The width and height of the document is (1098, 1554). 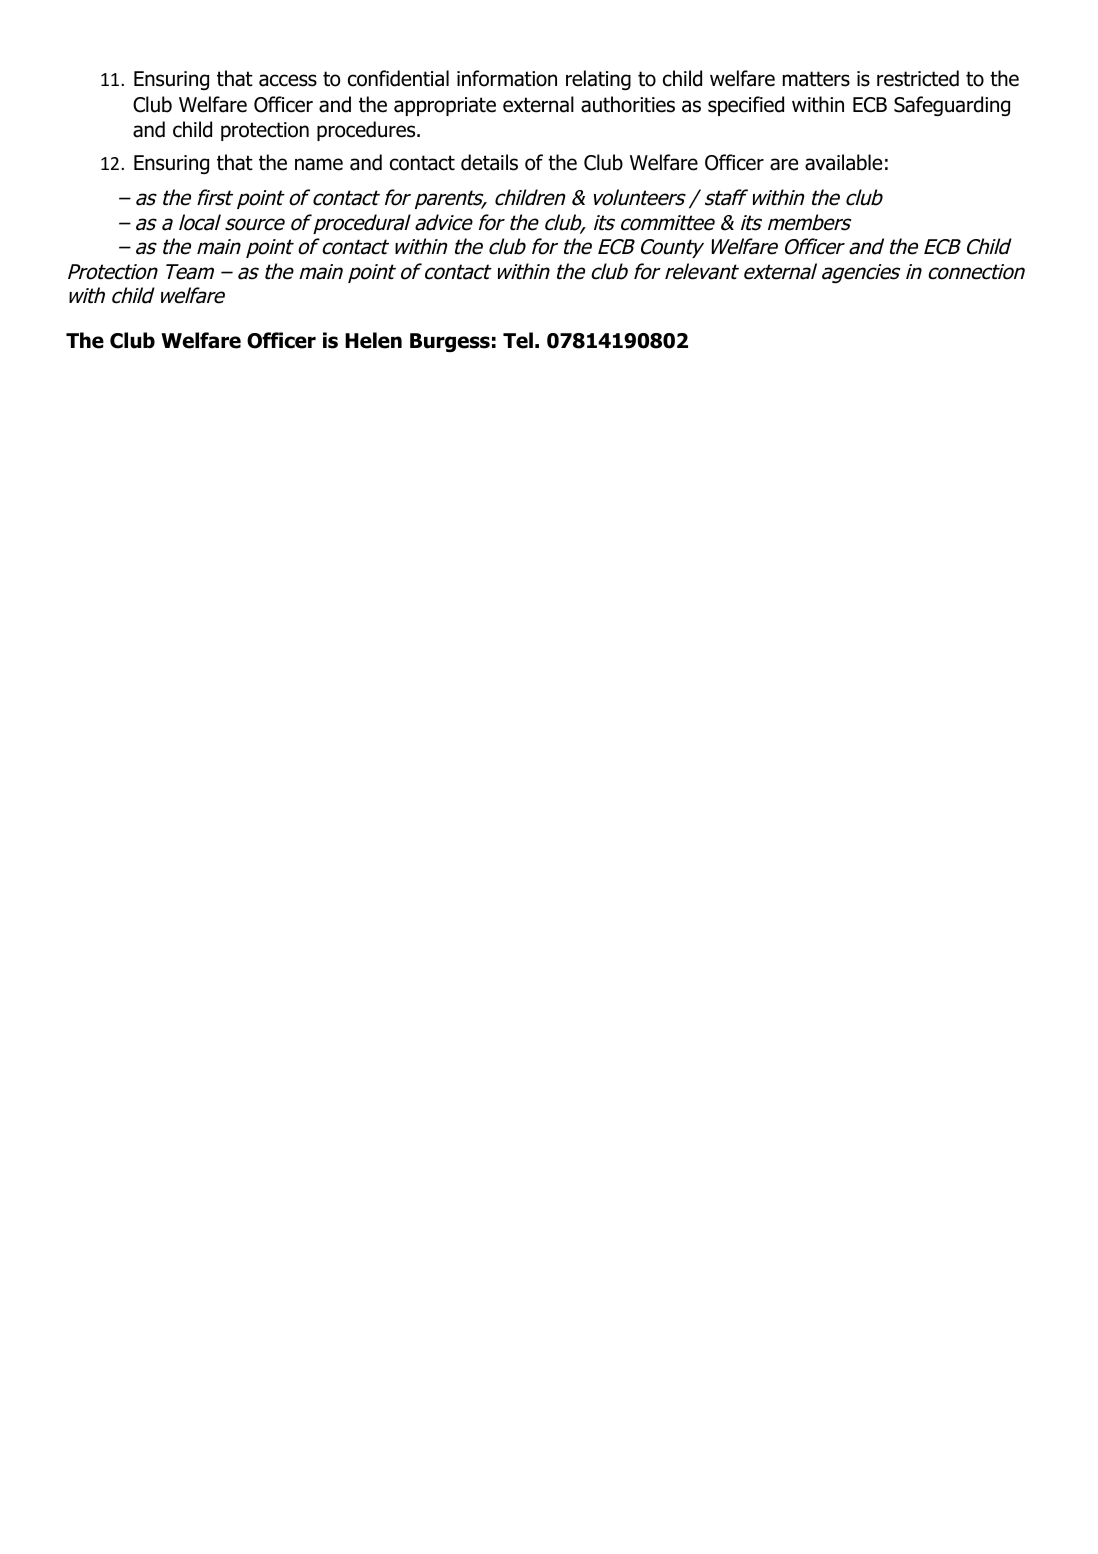 What do you see at coordinates (373, 340) in the document?
I see `Helen` at bounding box center [373, 340].
